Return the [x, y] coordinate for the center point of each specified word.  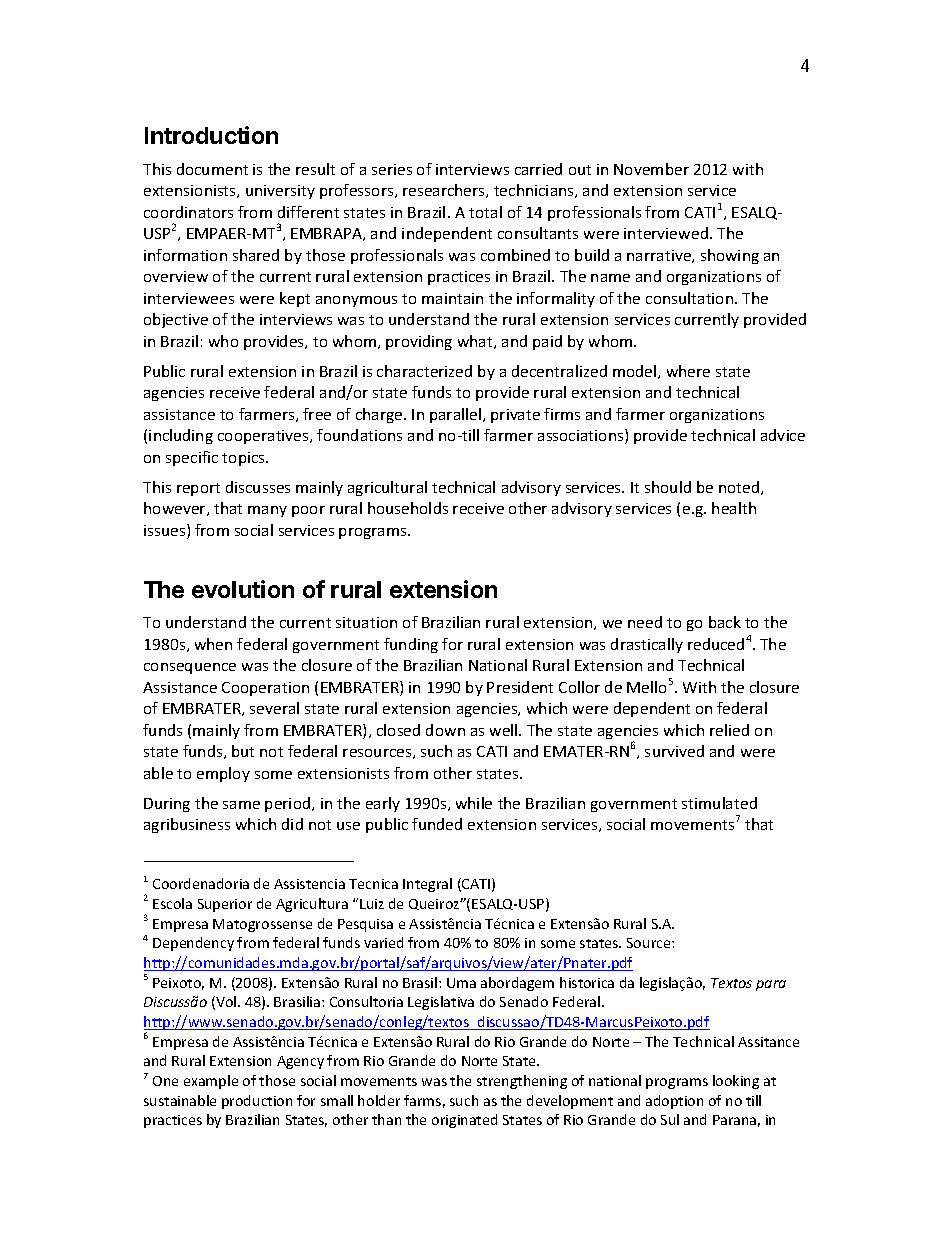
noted [740, 488]
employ [223, 774]
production [257, 1102]
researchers [445, 191]
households [408, 508]
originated [464, 1121]
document [212, 169]
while [474, 803]
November [651, 169]
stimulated [719, 803]
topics [244, 459]
